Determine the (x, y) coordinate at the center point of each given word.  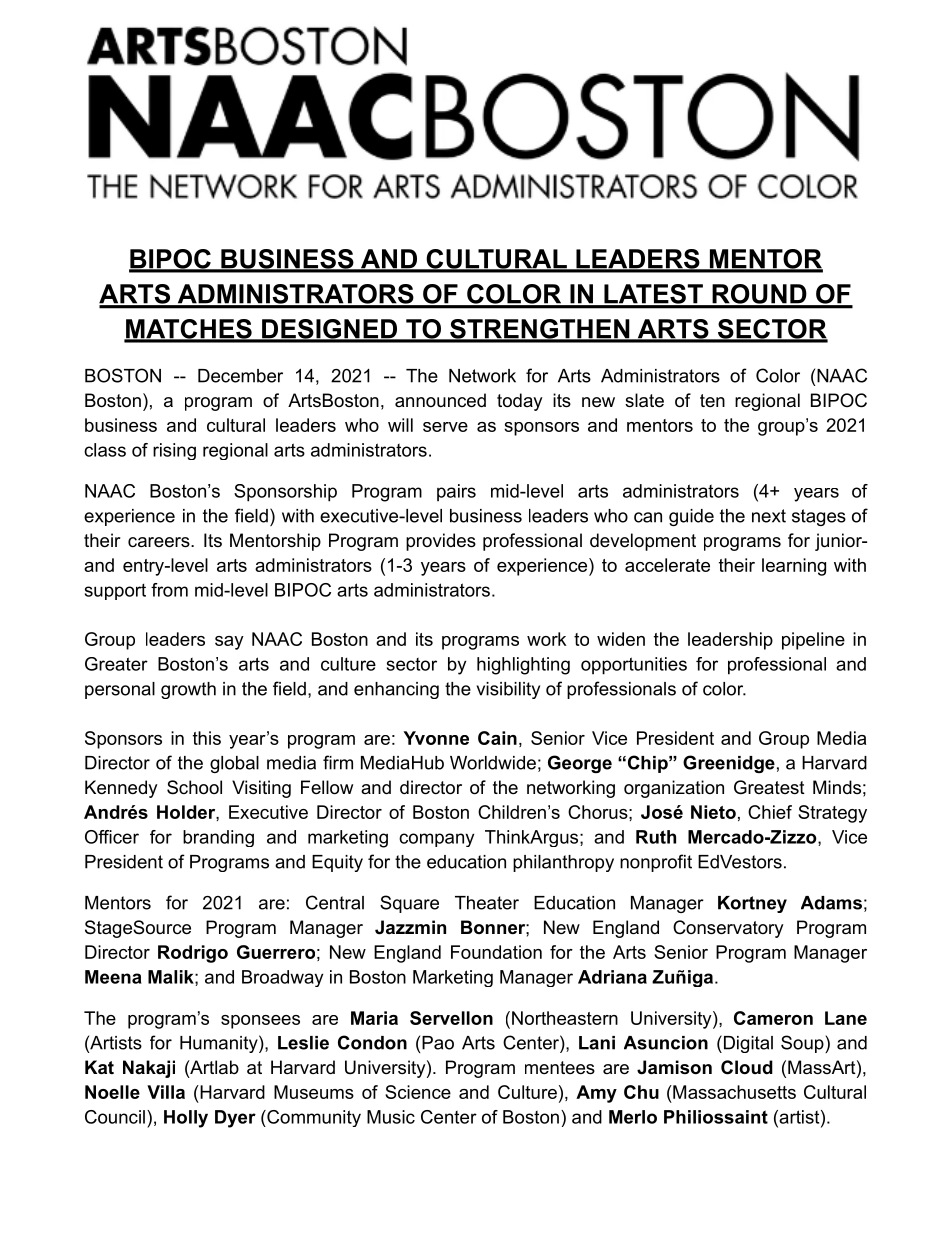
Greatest (769, 787)
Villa (166, 1092)
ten (712, 400)
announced (440, 400)
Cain (497, 738)
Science (418, 1092)
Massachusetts (733, 1092)
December (240, 376)
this (207, 738)
